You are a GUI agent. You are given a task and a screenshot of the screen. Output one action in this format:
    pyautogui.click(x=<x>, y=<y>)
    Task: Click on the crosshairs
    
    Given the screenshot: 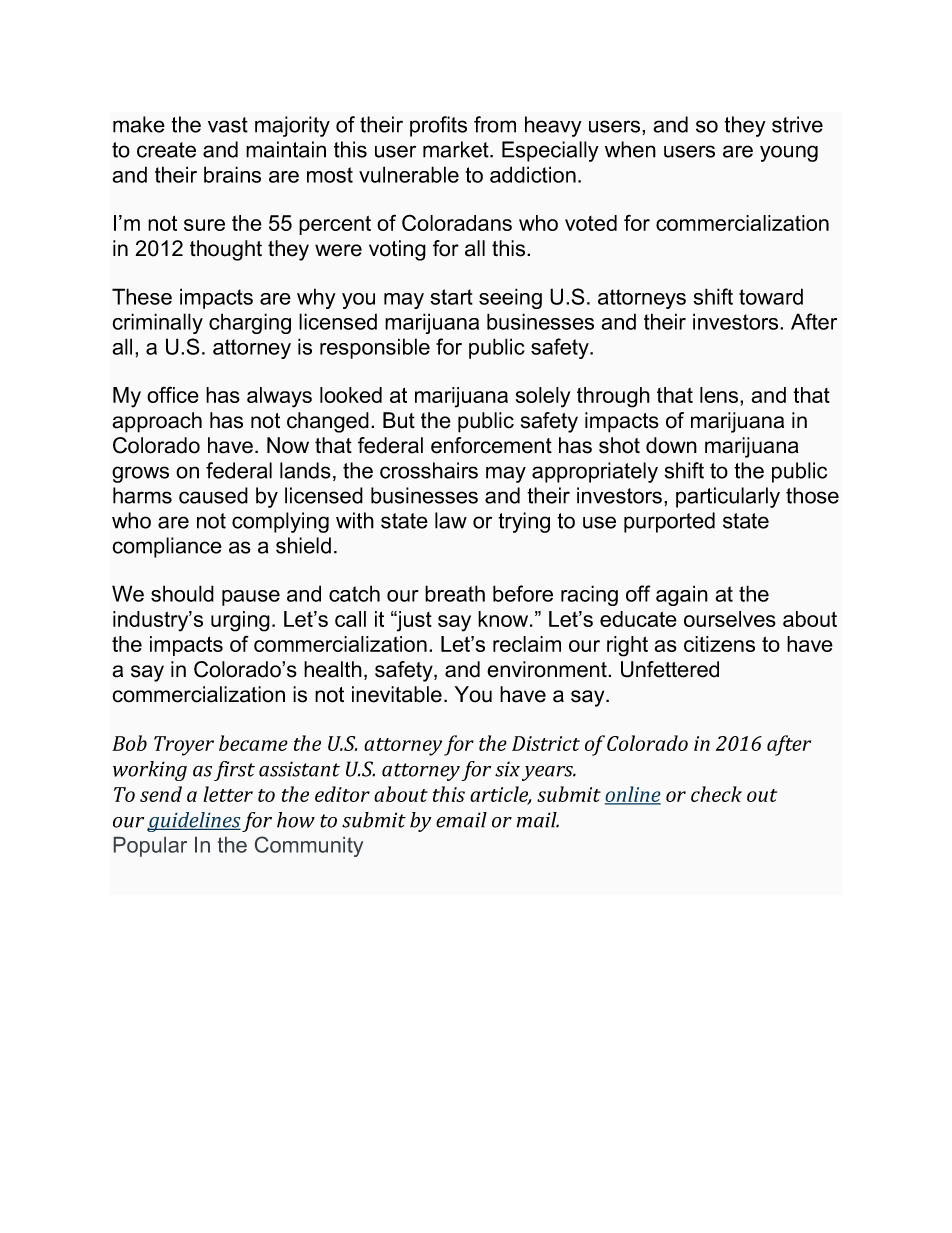 What is the action you would take?
    pyautogui.click(x=429, y=470)
